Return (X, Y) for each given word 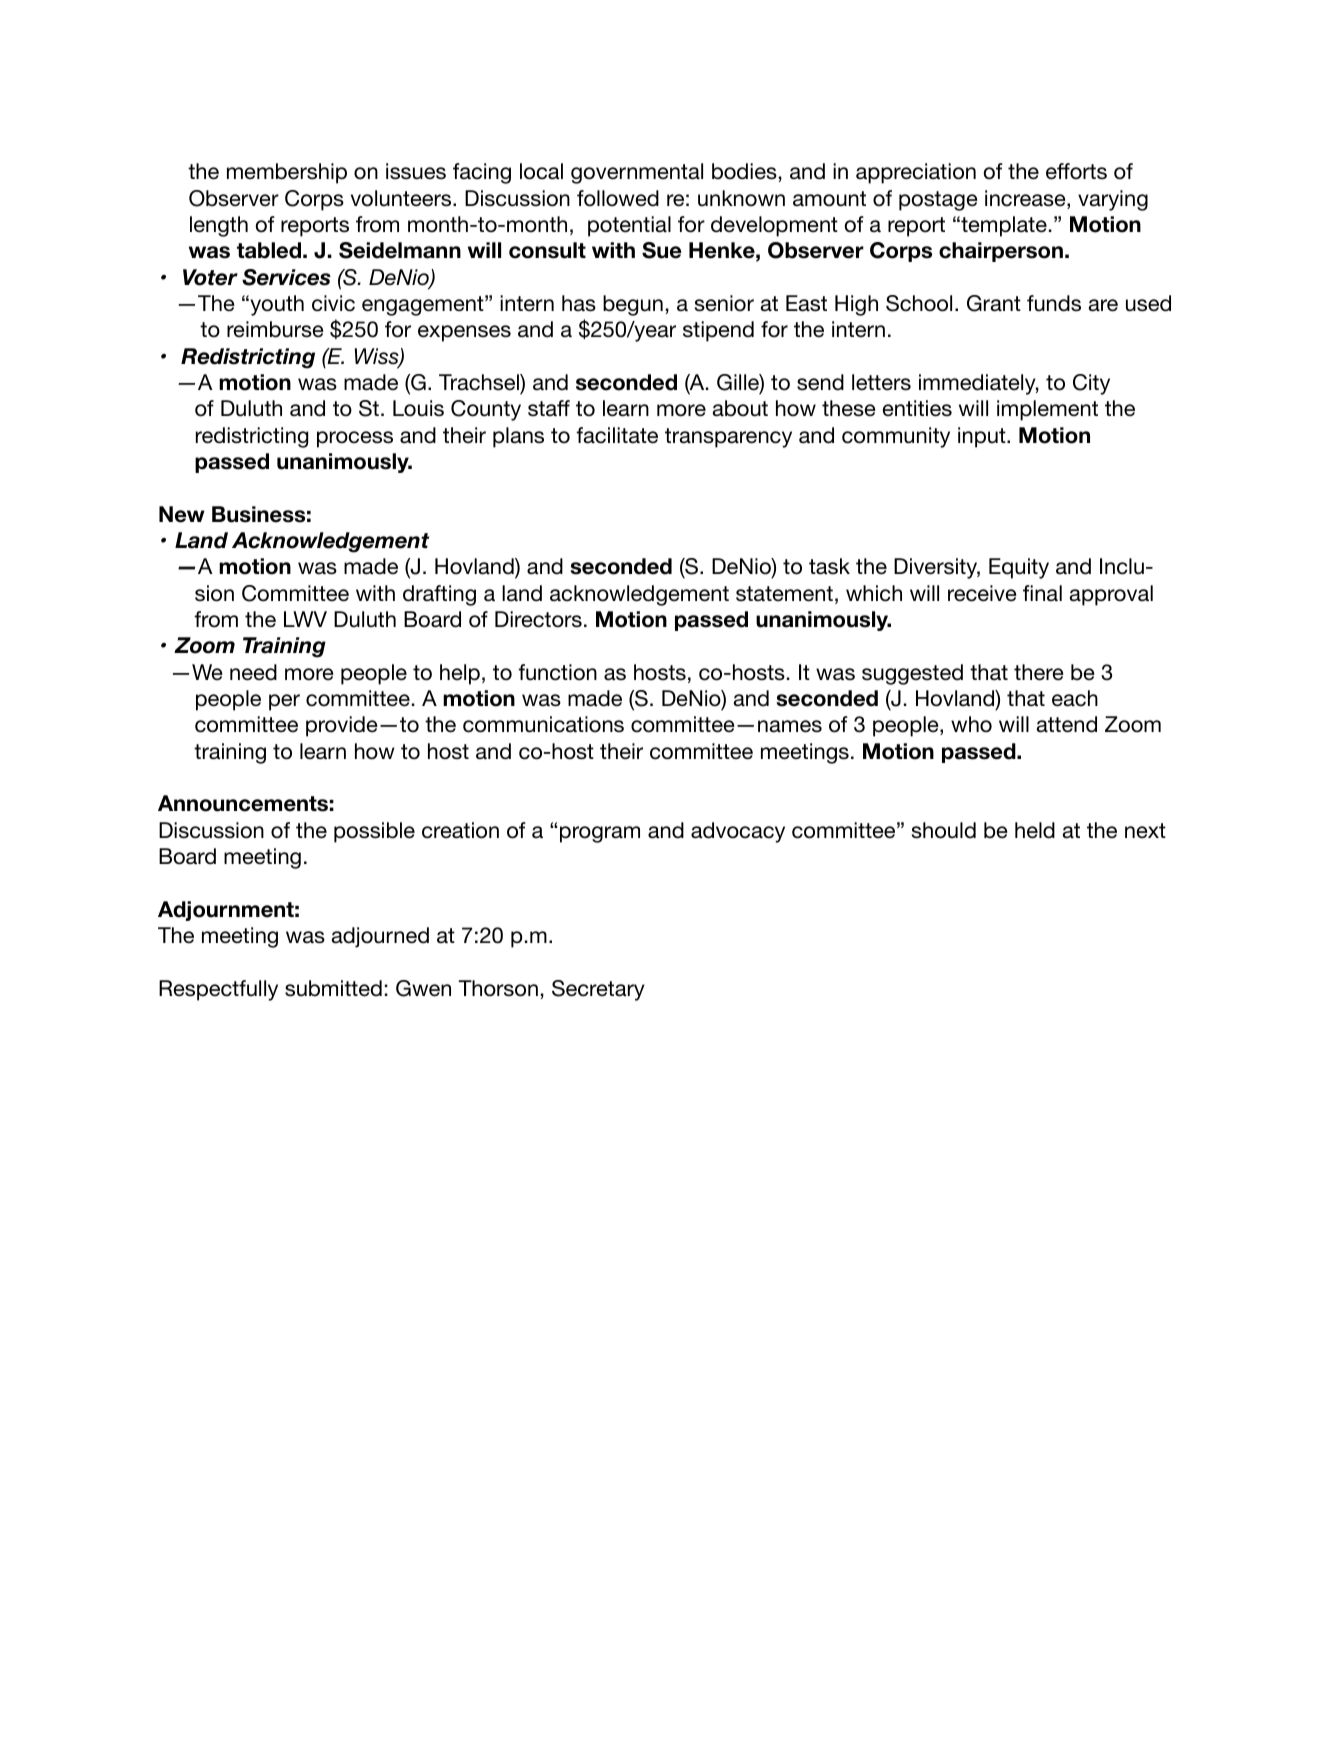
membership (287, 173)
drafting (439, 595)
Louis (418, 408)
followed (618, 198)
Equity (1019, 568)
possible (374, 832)
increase (1026, 199)
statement (784, 594)
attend (1067, 724)
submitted (333, 988)
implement (1047, 410)
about (740, 408)
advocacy (738, 832)
